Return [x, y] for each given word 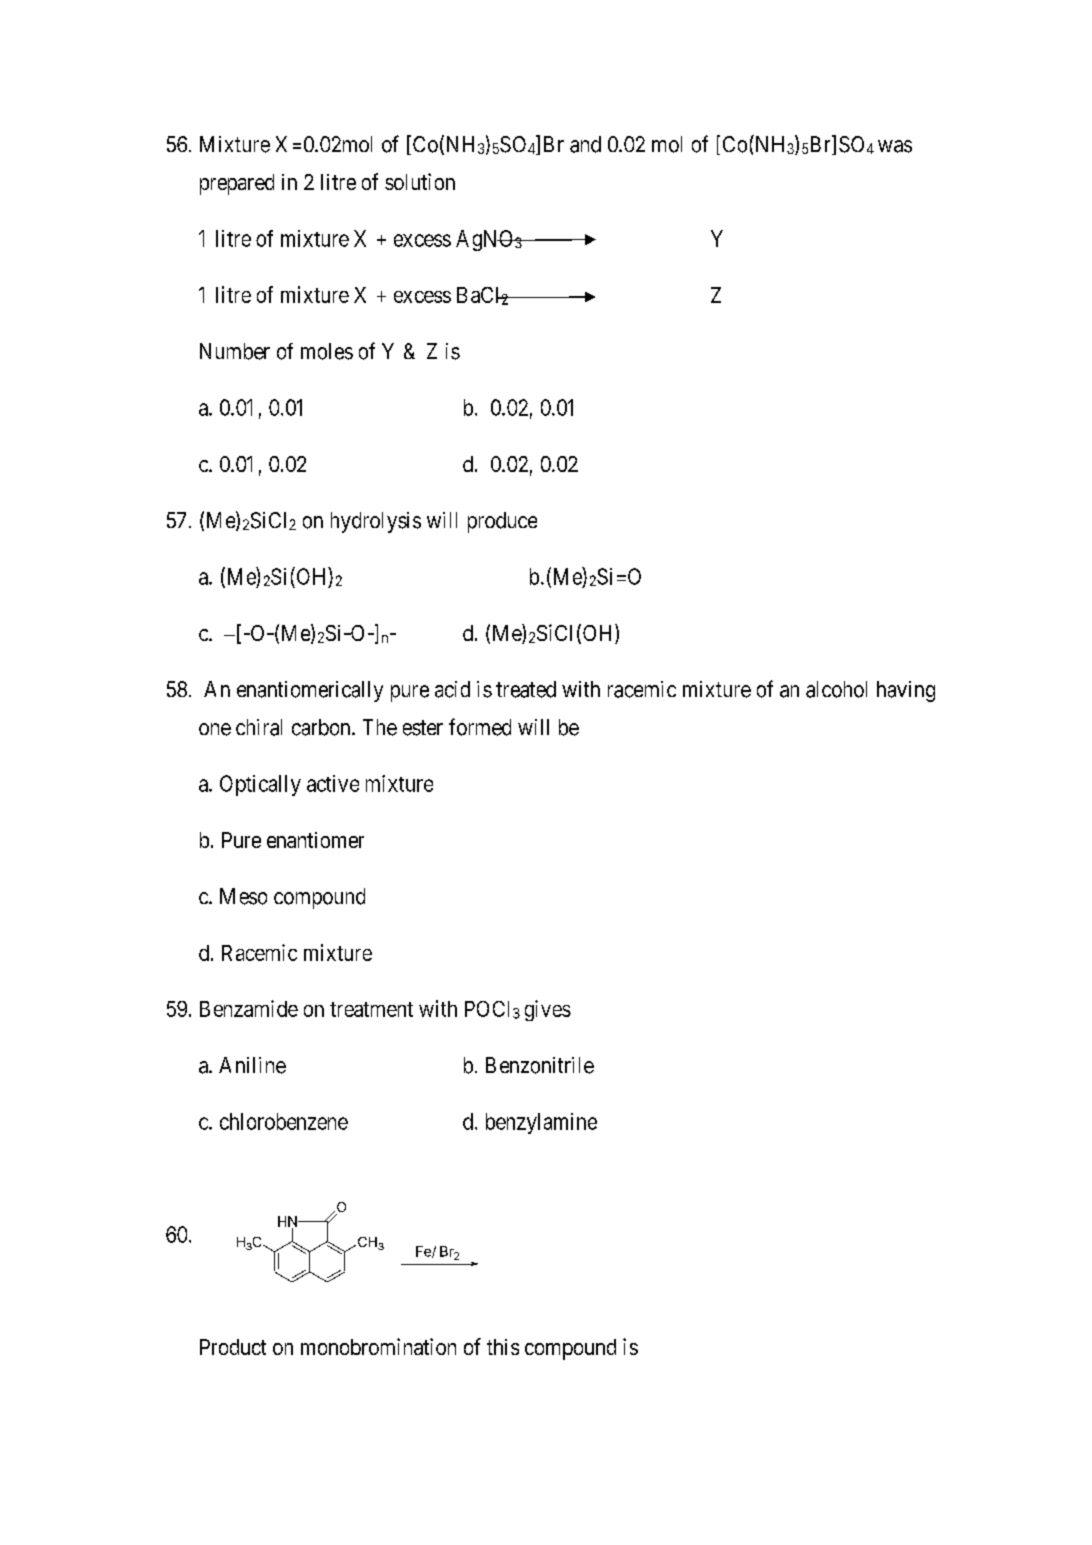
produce [502, 522]
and [585, 144]
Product [233, 1347]
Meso [243, 896]
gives [548, 1010]
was [895, 146]
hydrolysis [376, 522]
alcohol [836, 689]
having [906, 691]
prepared [237, 184]
